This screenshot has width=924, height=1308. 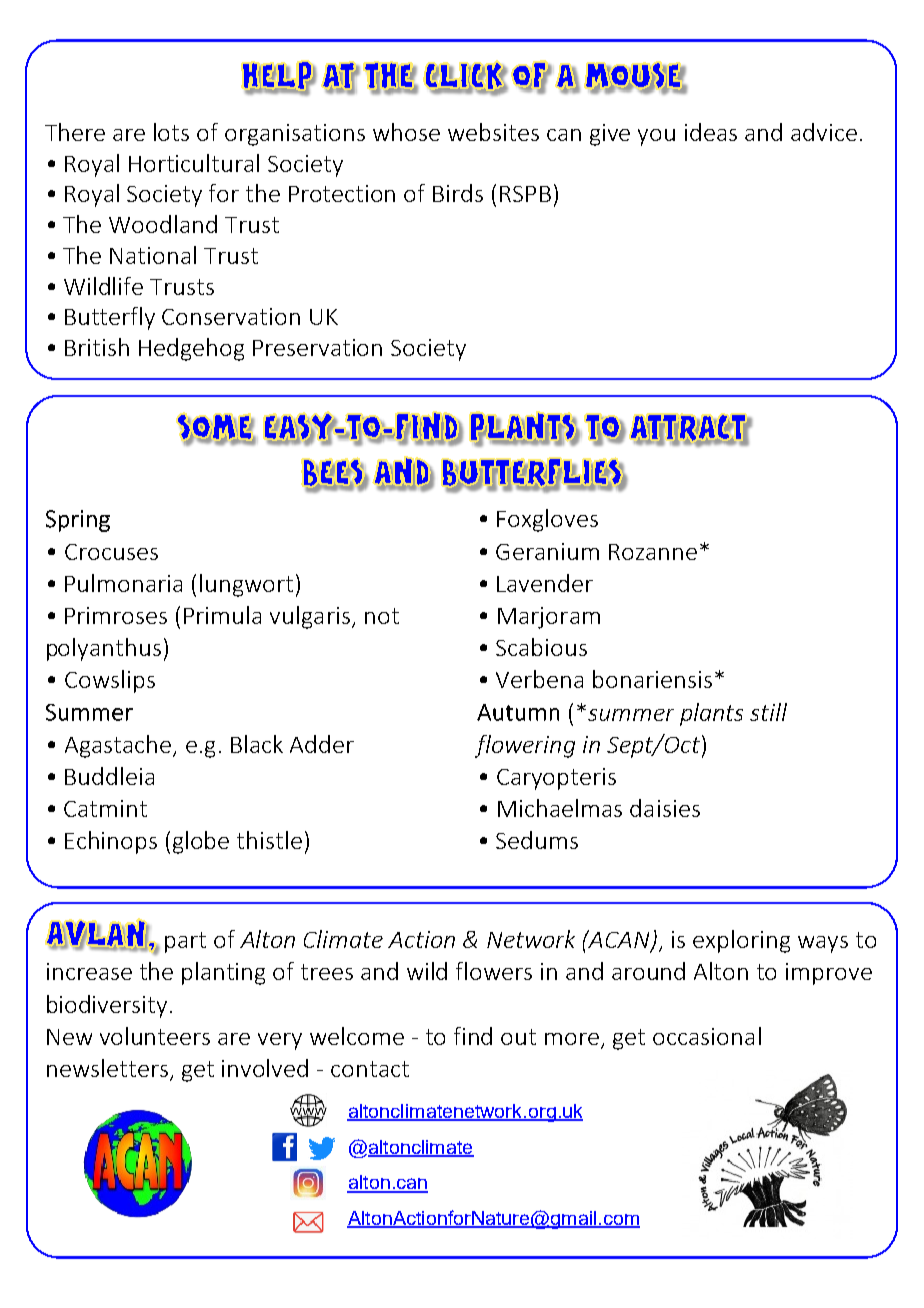 What do you see at coordinates (707, 1036) in the screenshot?
I see `occasional` at bounding box center [707, 1036].
